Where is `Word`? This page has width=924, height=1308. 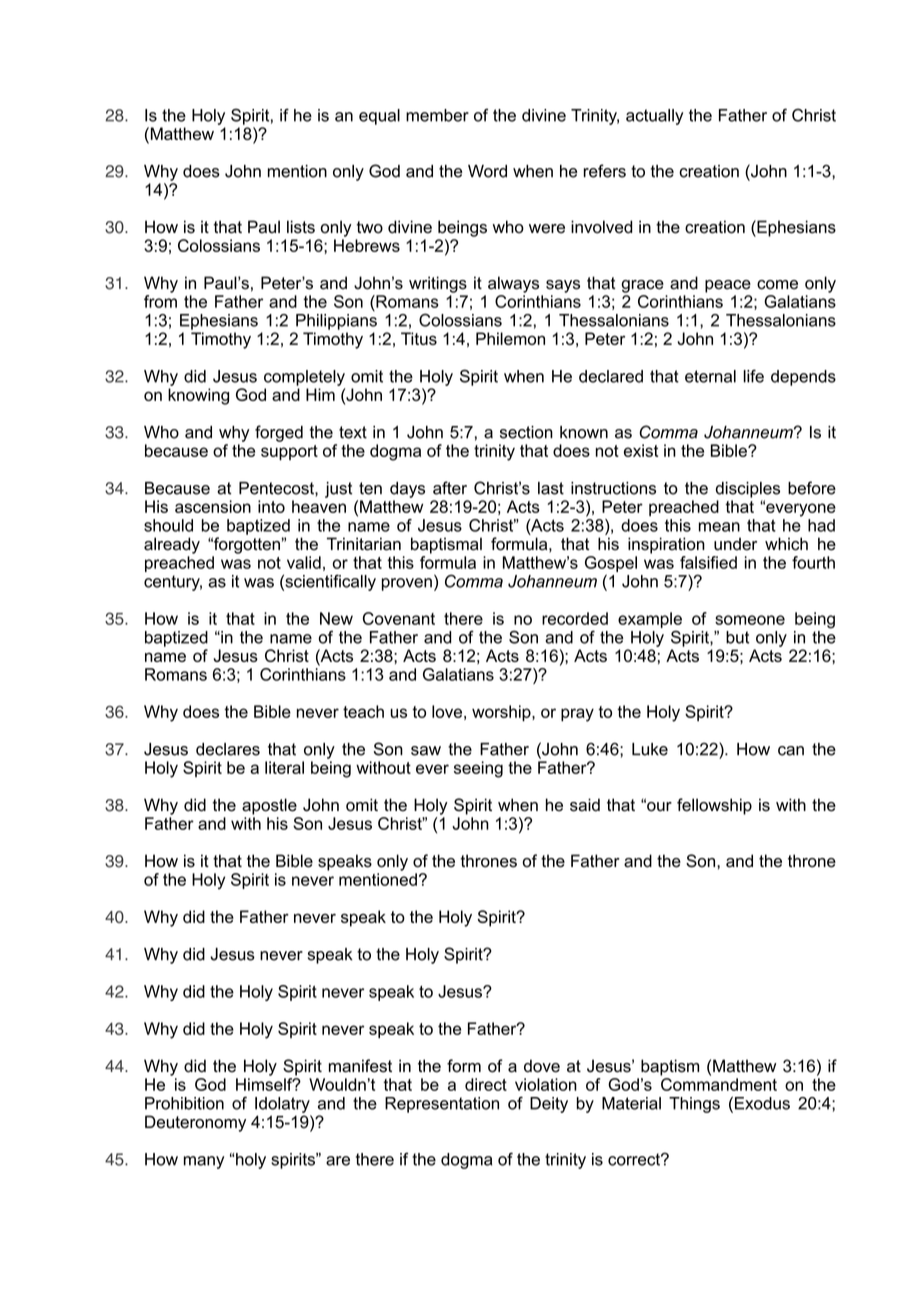 Word is located at coordinates (487, 171).
